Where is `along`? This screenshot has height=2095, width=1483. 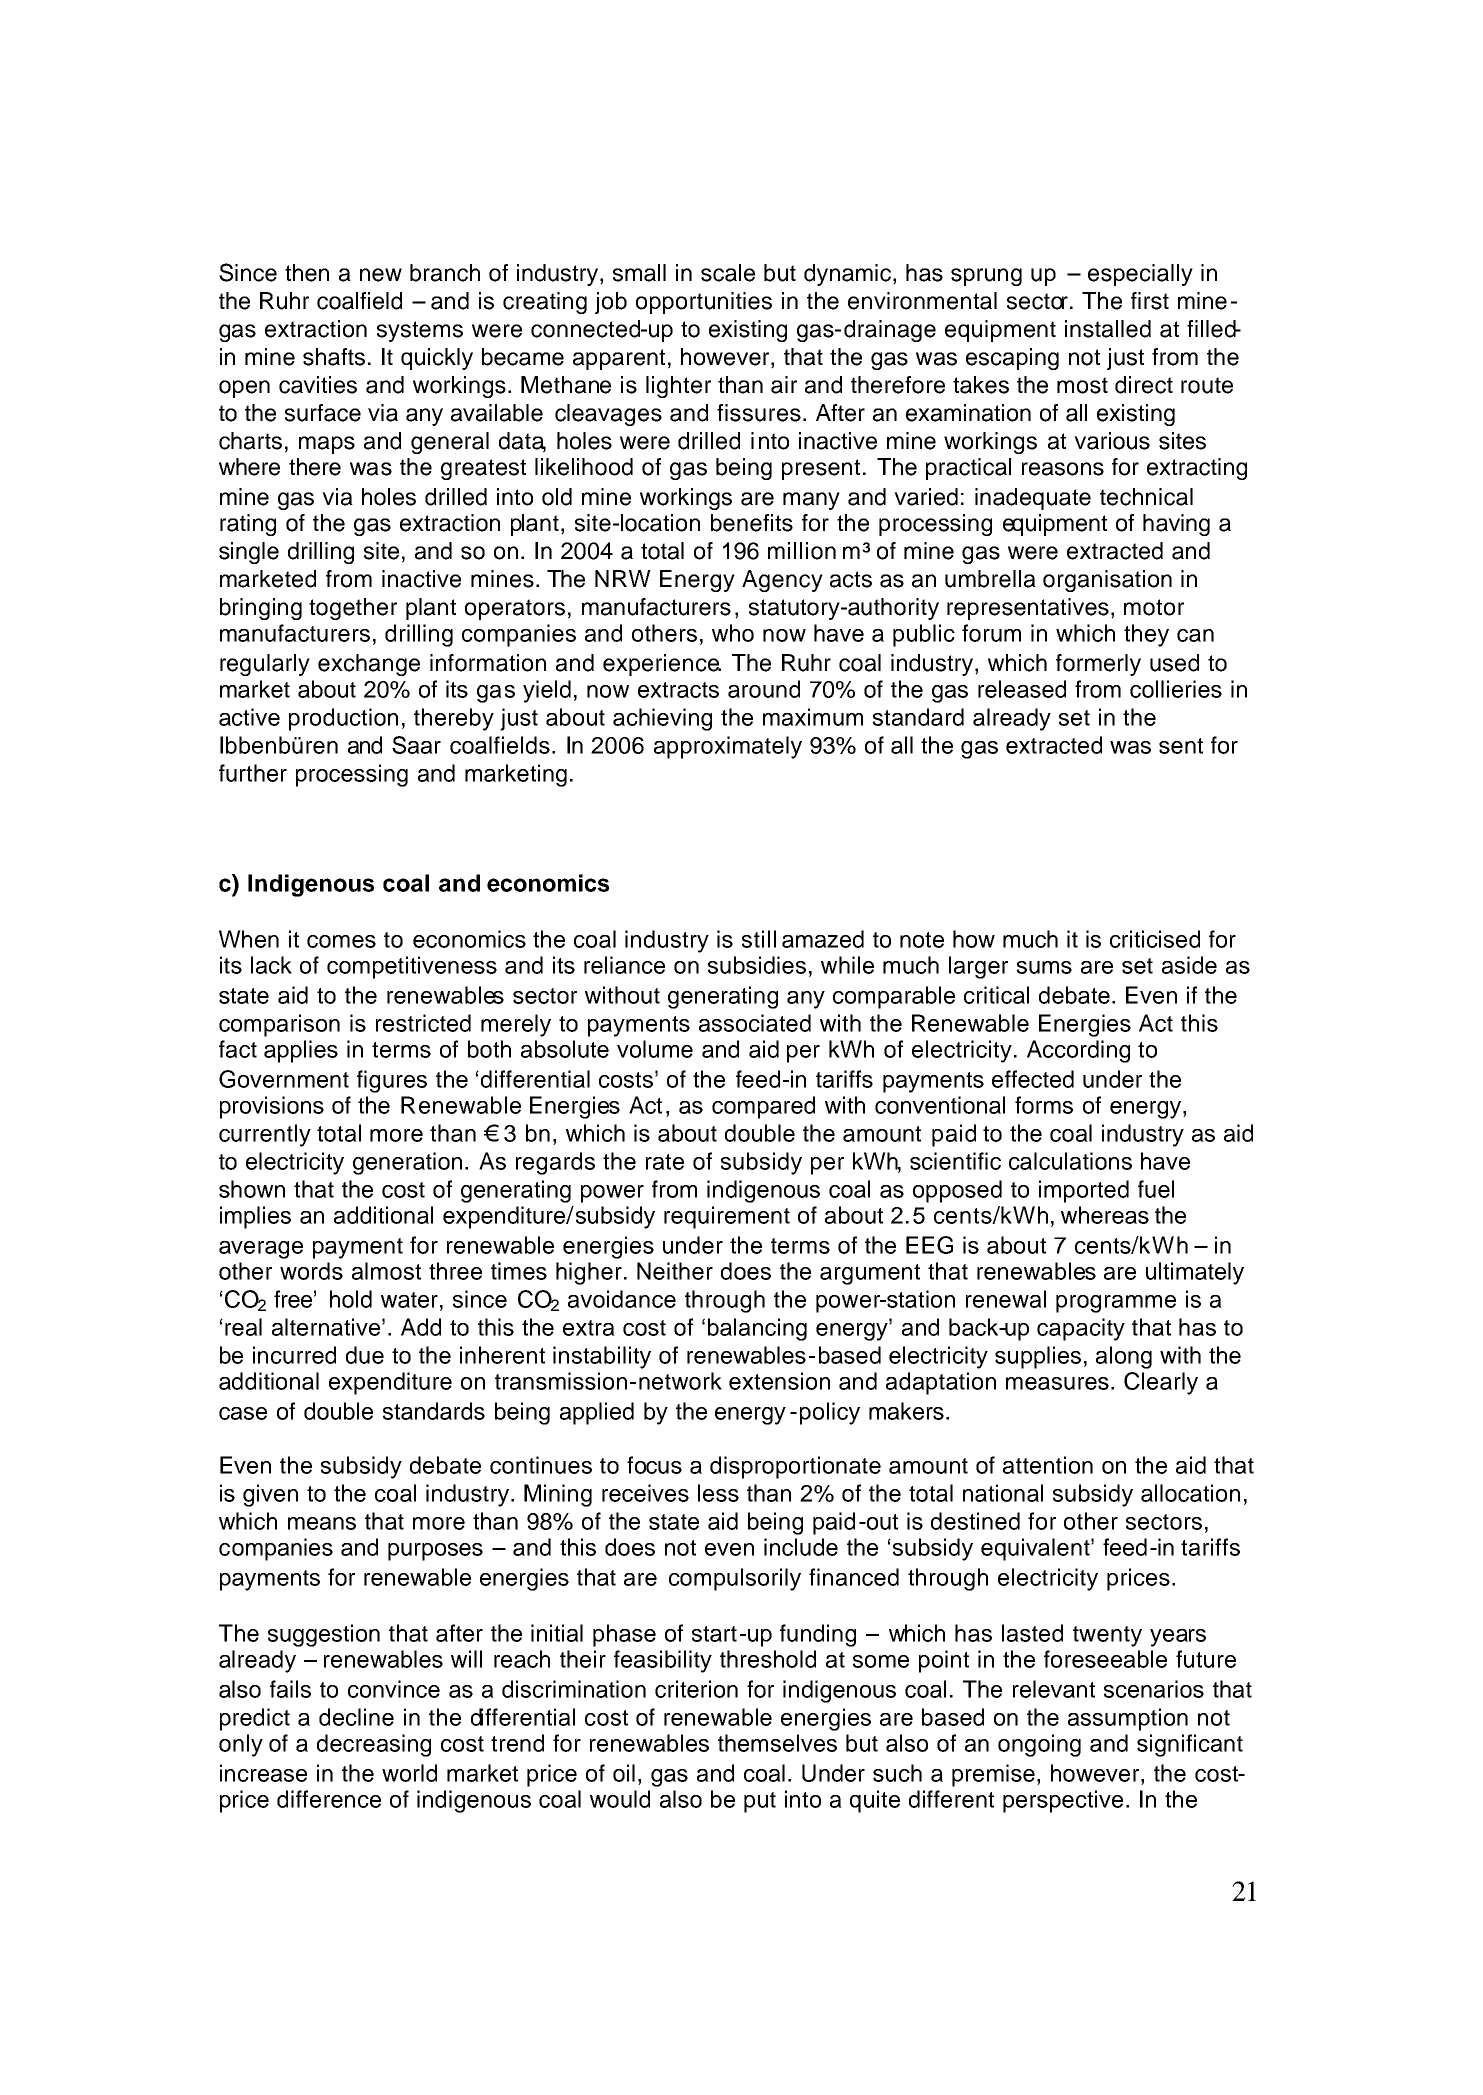
along is located at coordinates (1124, 1357).
